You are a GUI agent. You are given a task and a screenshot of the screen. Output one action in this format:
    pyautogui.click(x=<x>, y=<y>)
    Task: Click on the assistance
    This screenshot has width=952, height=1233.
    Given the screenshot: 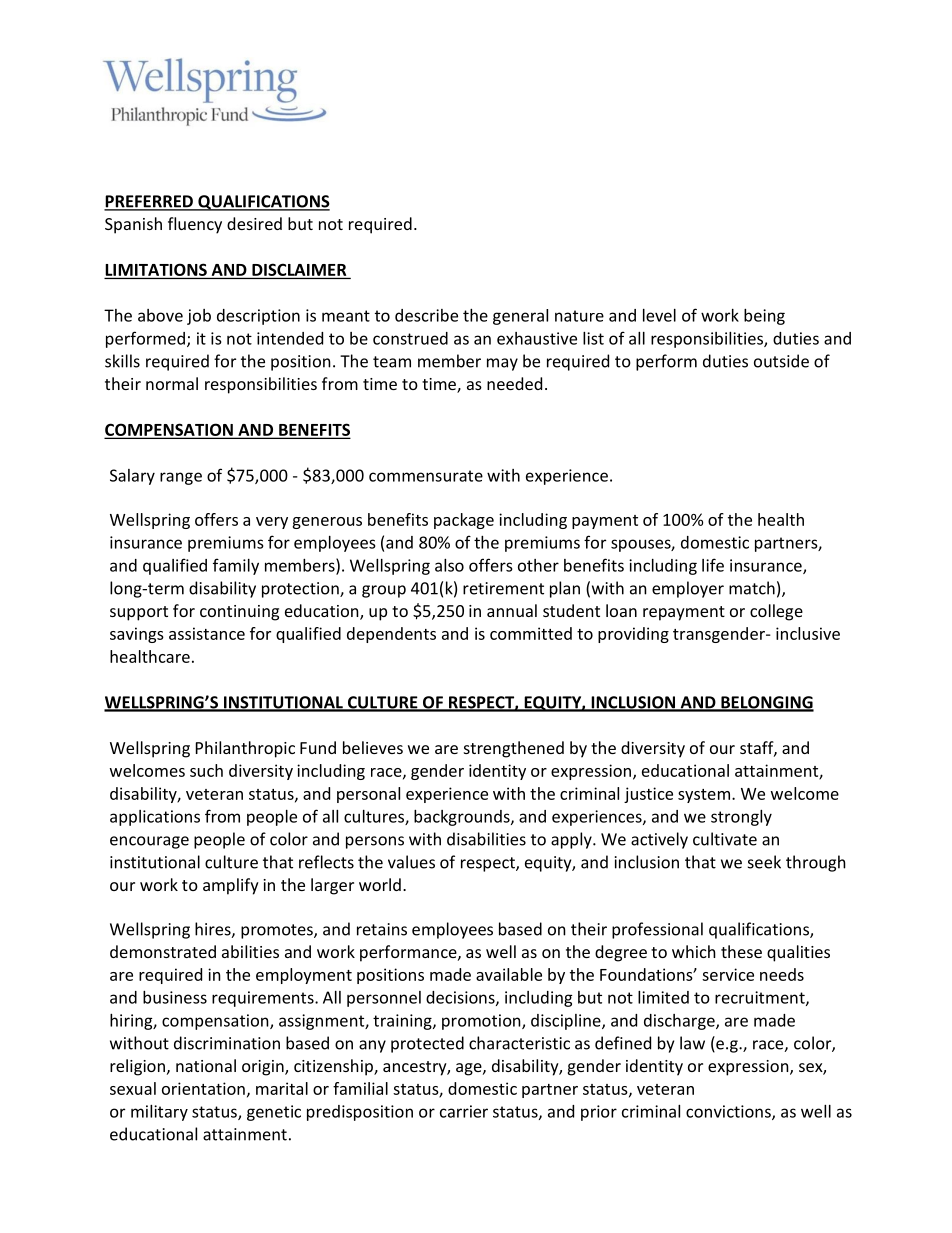 What is the action you would take?
    pyautogui.click(x=207, y=633)
